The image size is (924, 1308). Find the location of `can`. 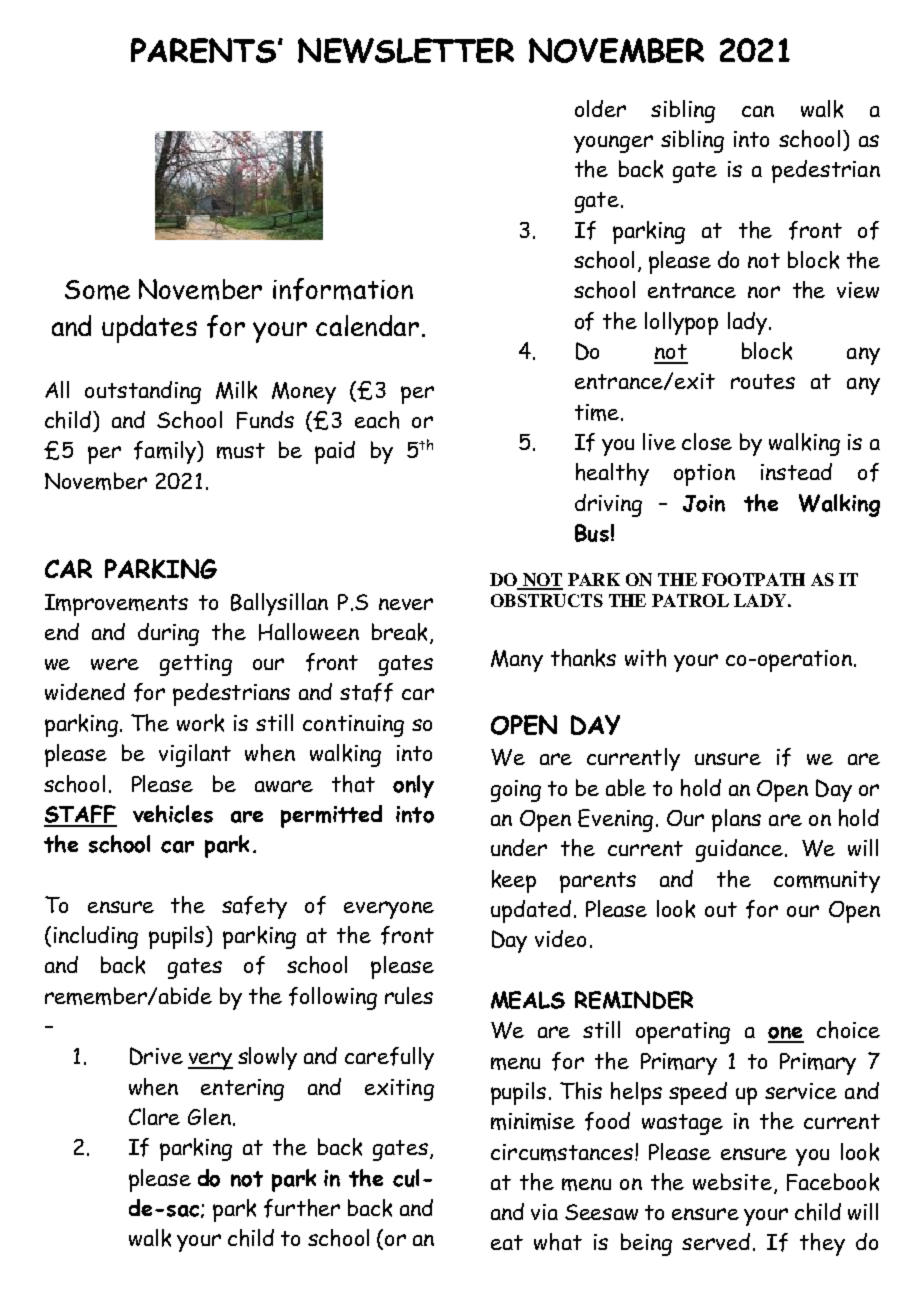

can is located at coordinates (758, 111).
